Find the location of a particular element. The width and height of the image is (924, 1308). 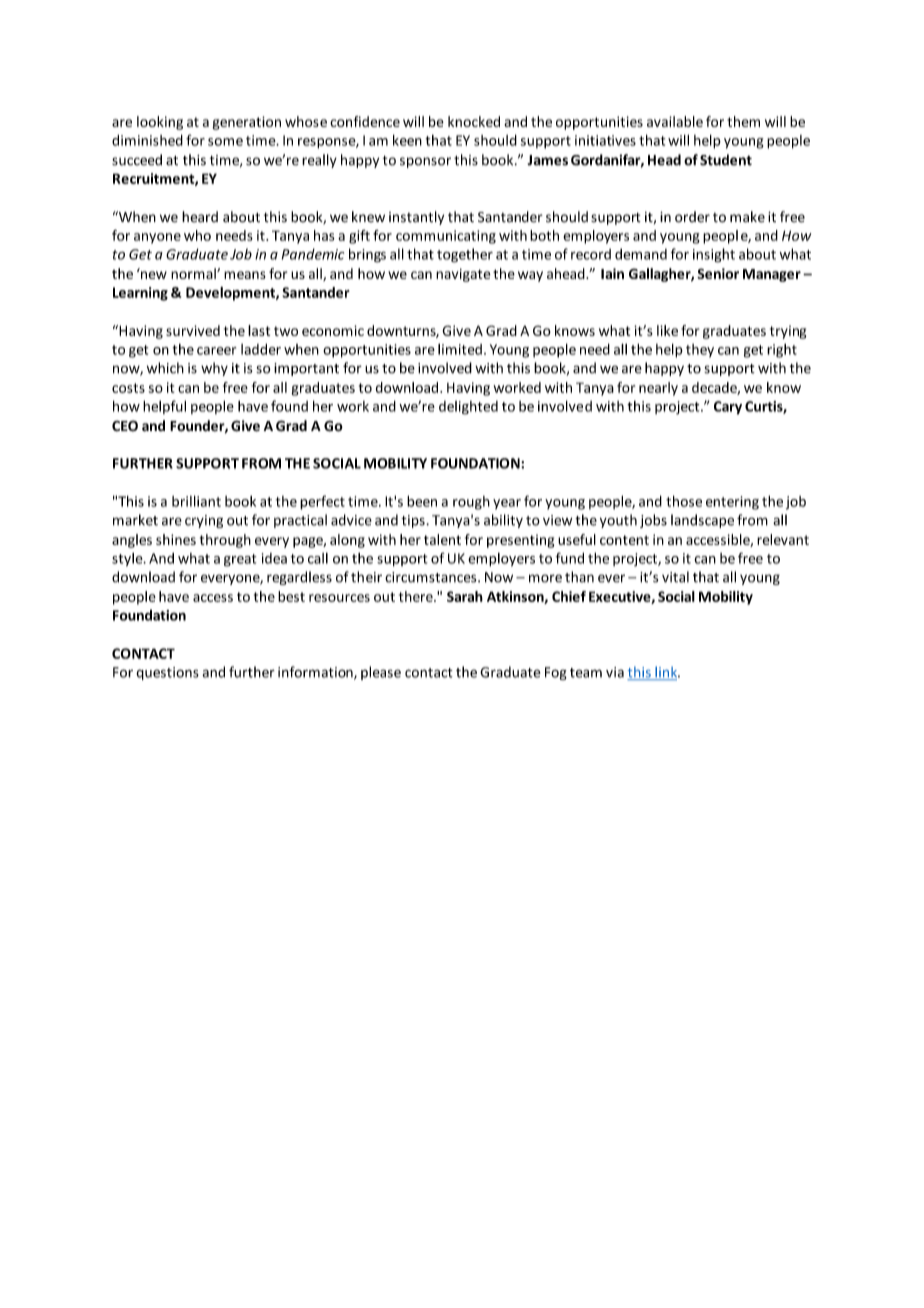

talent is located at coordinates (442, 539).
